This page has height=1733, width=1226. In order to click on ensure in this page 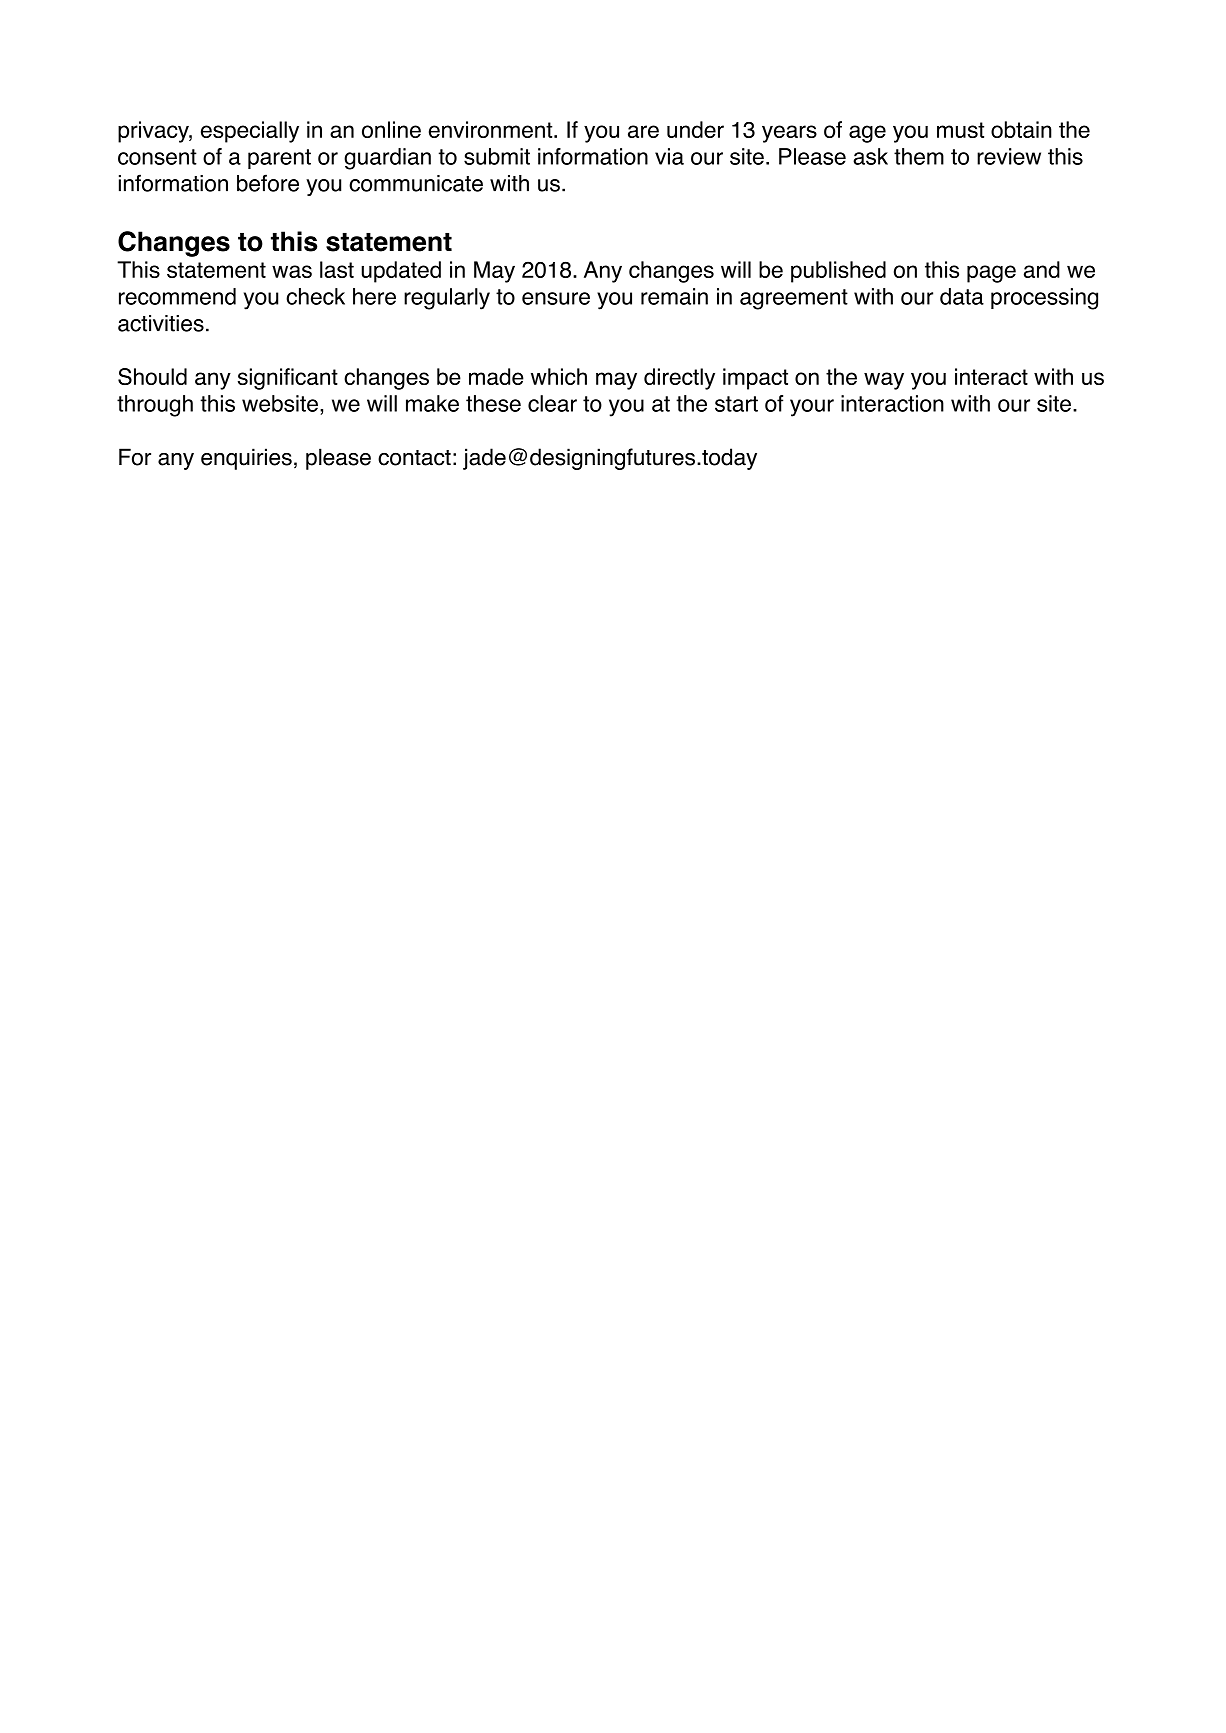, I will do `click(556, 298)`.
